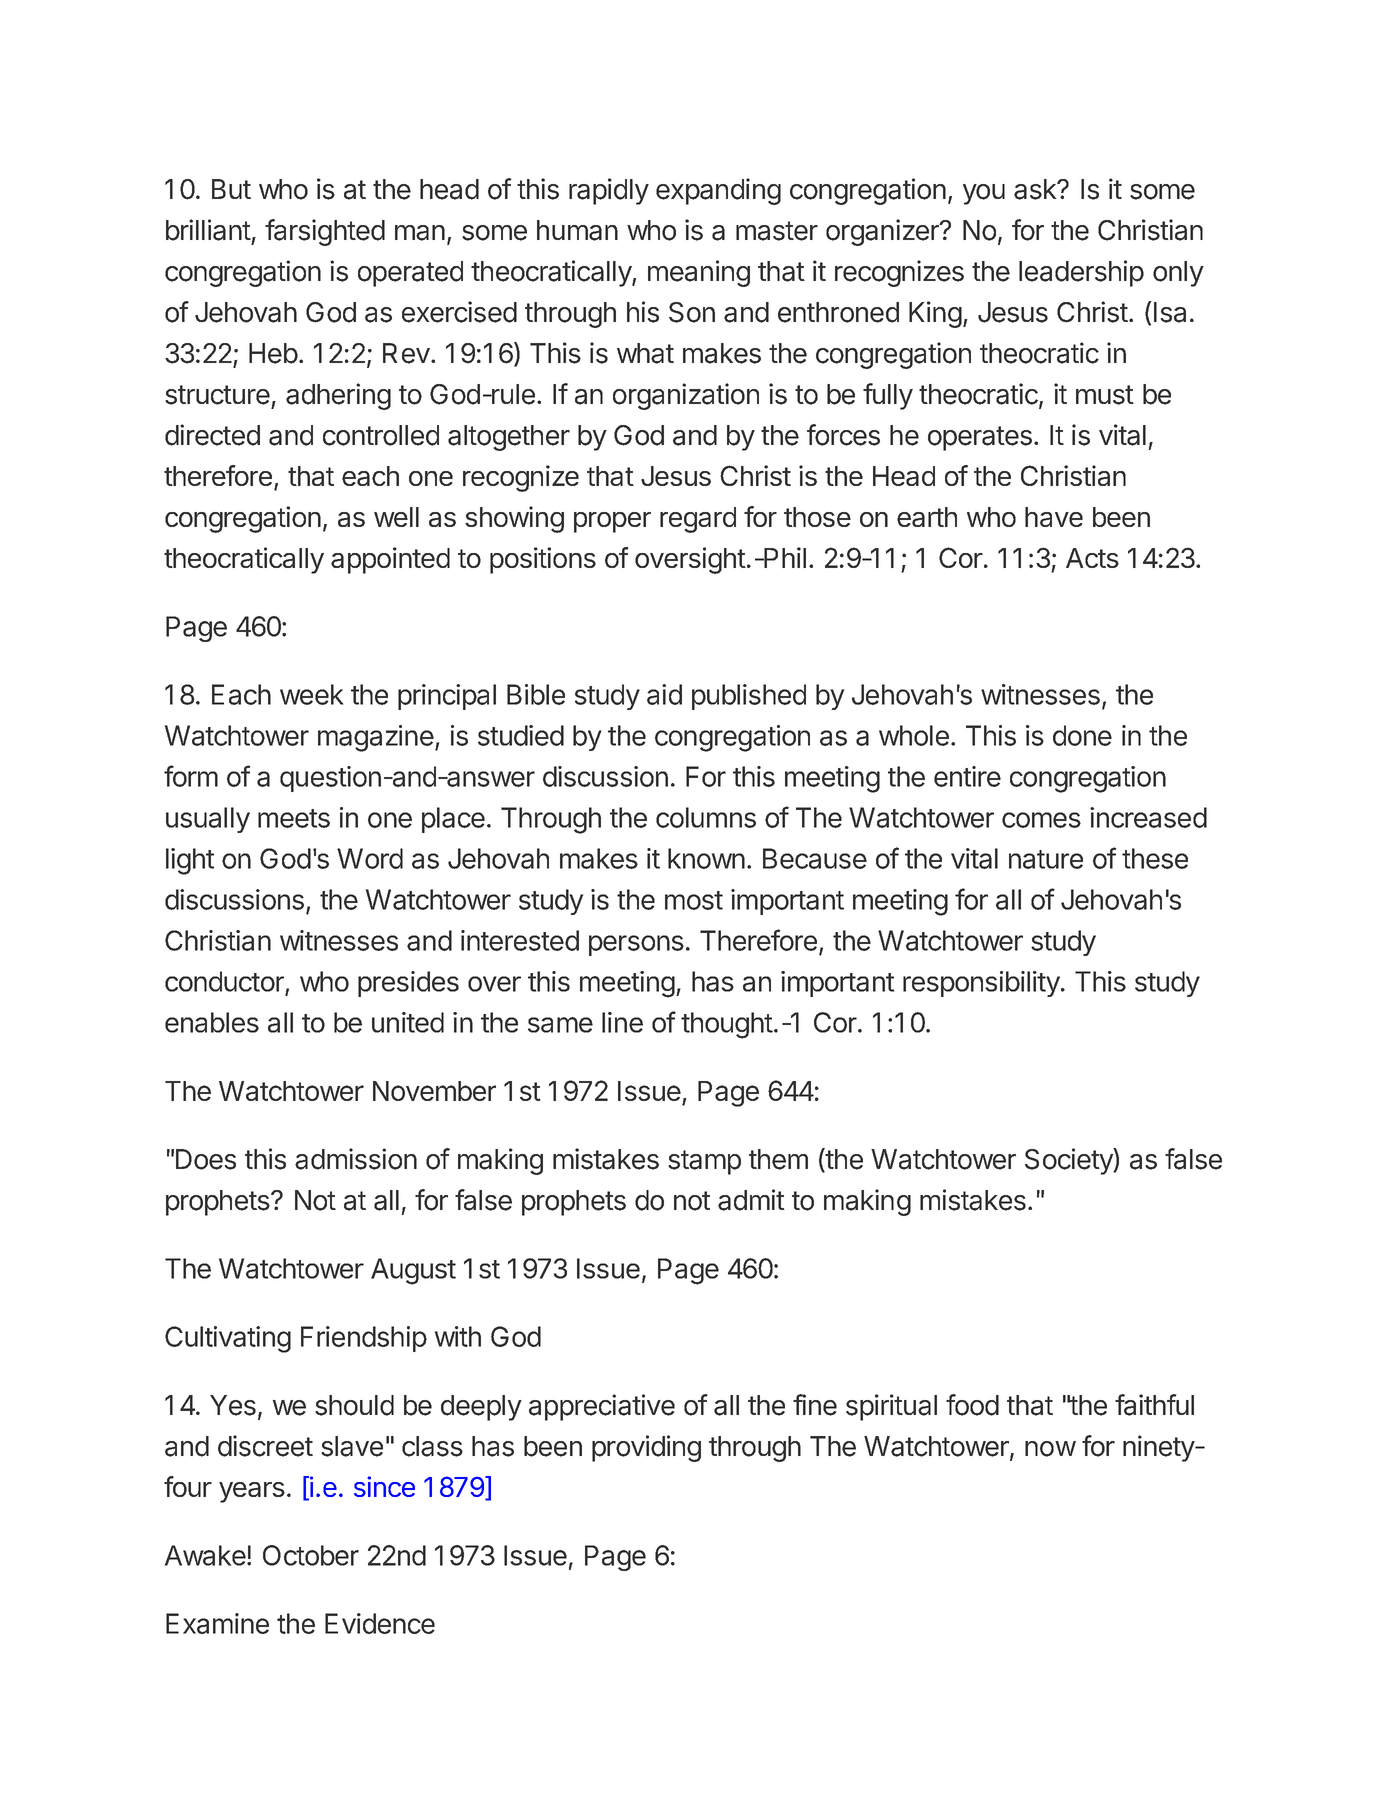 The height and width of the image is (1803, 1393). I want to click on food, so click(972, 1405).
